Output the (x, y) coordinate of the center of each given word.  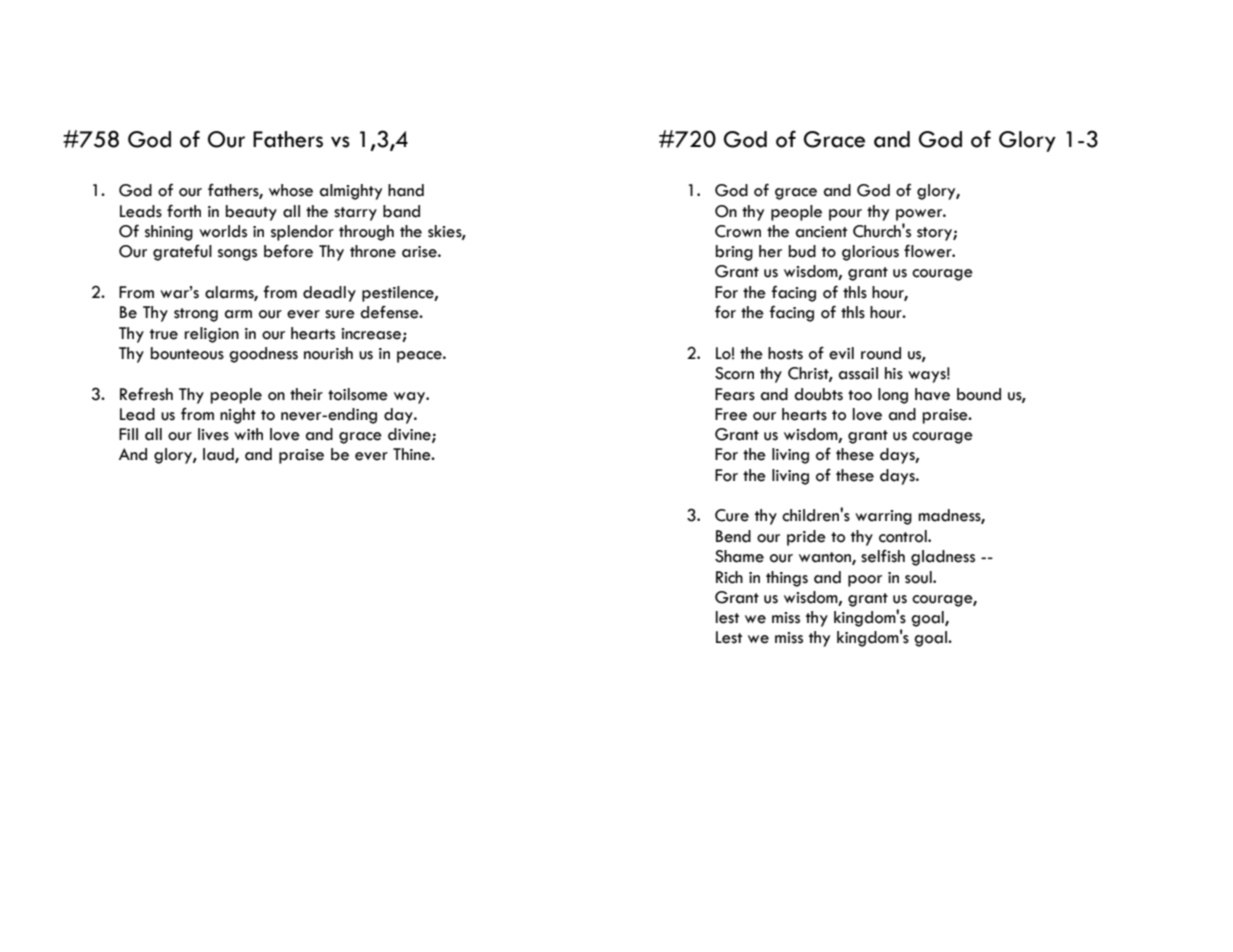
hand (406, 190)
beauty (251, 213)
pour (845, 215)
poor (865, 581)
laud (219, 455)
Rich (729, 577)
